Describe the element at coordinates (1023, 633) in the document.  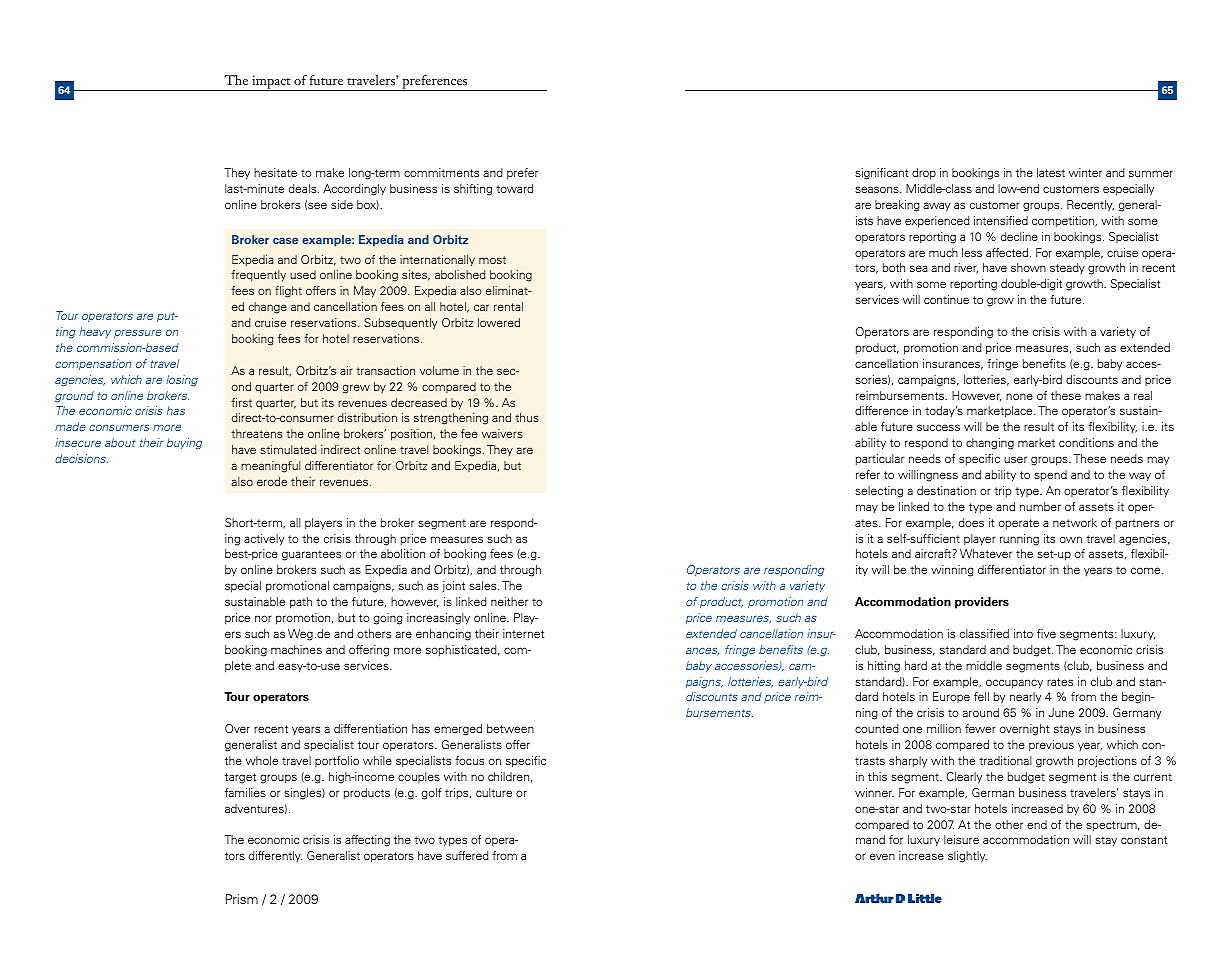
I see `into` at that location.
